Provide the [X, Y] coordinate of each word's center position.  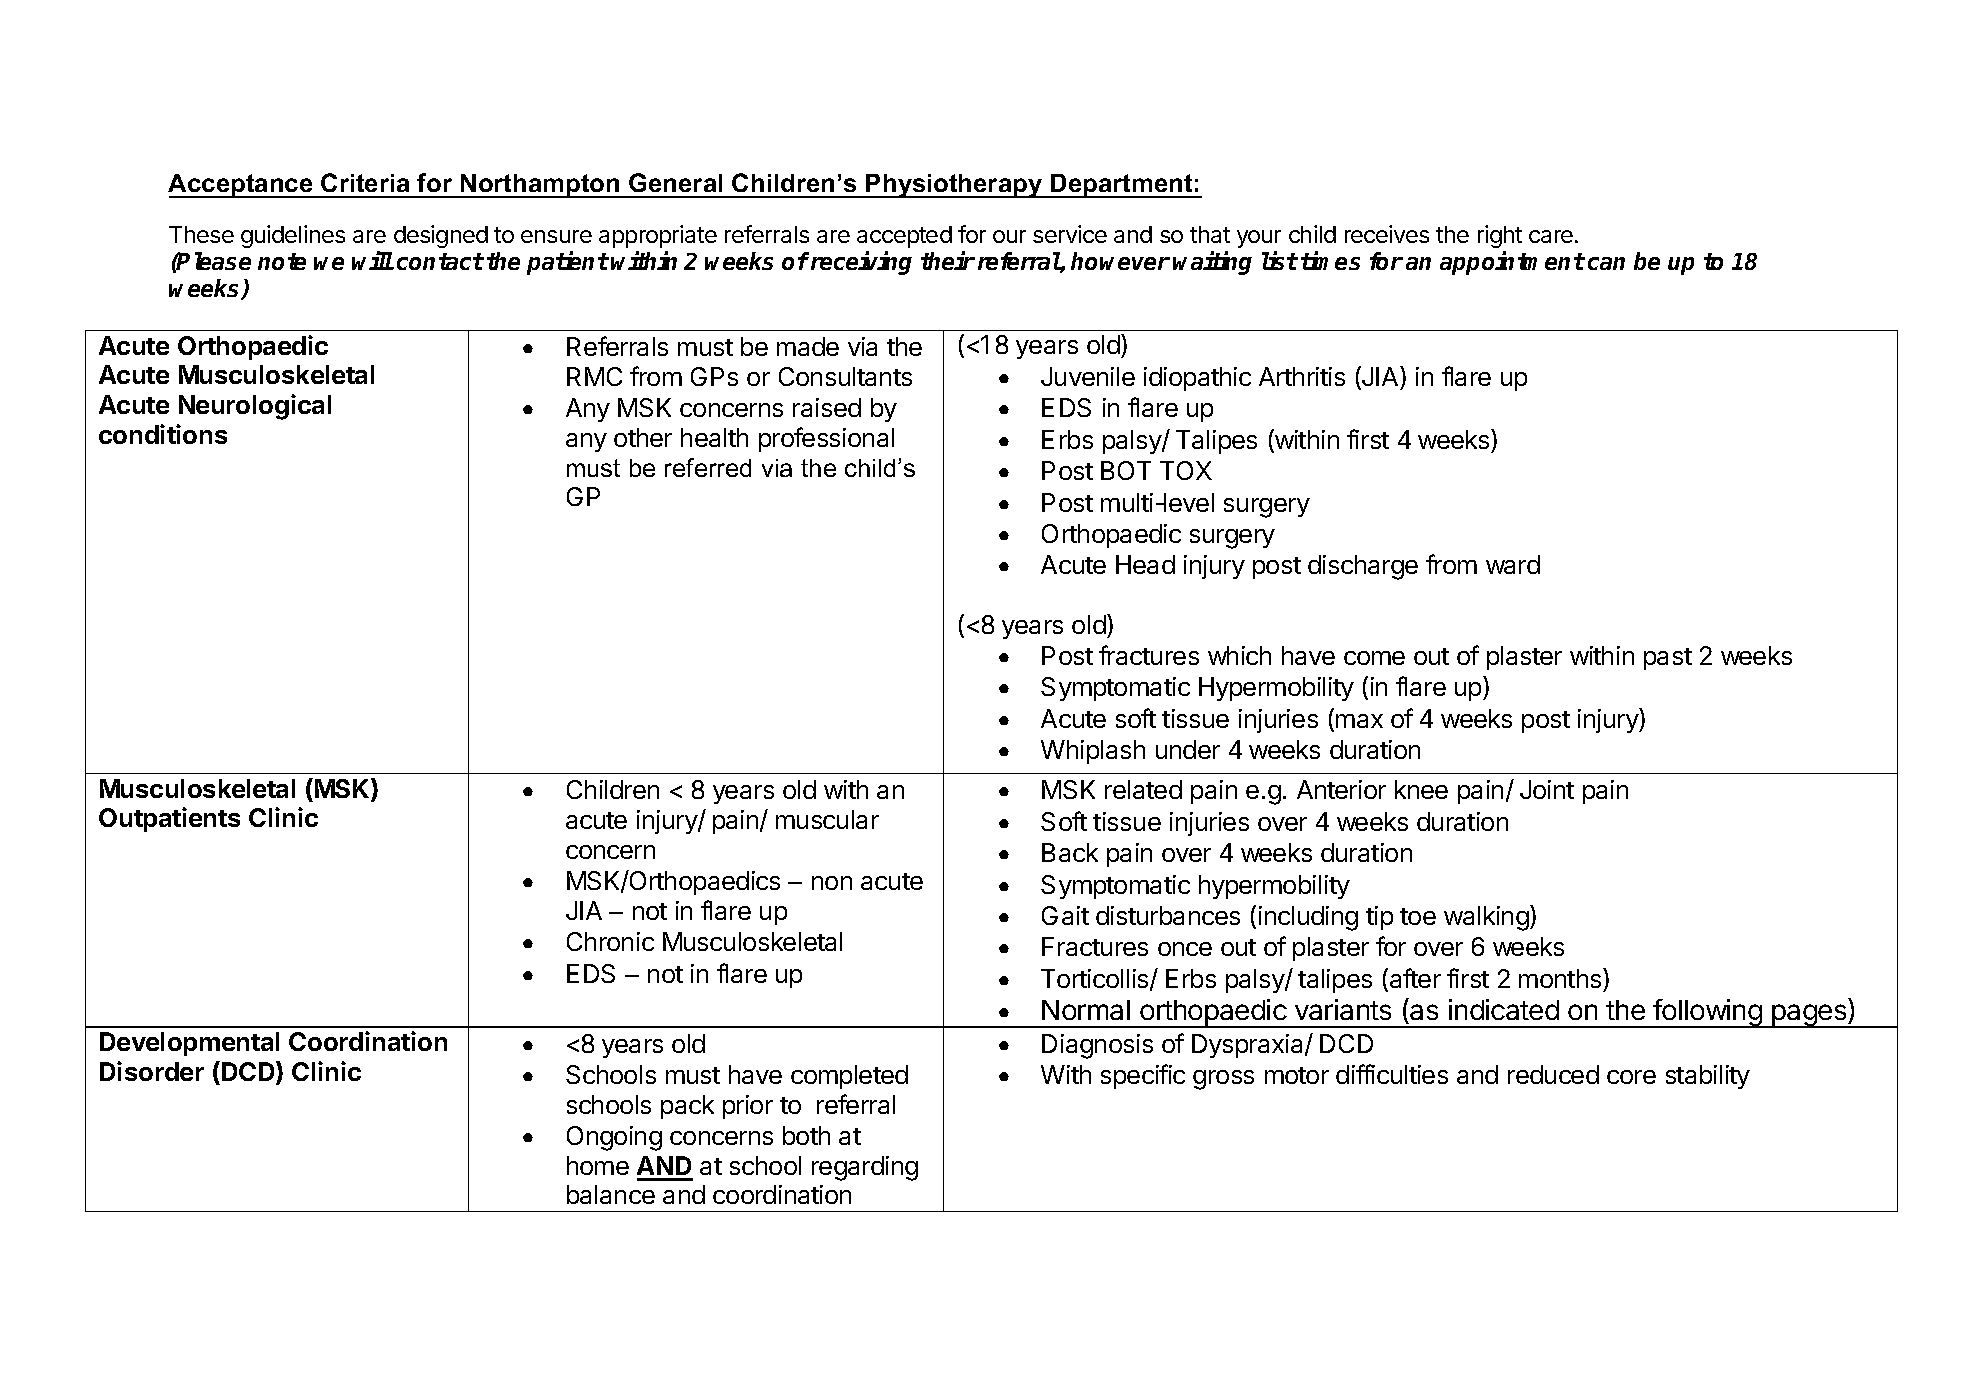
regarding [865, 1168]
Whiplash [1093, 752]
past [1668, 659]
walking [1486, 918]
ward [1513, 564]
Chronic [610, 941]
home [598, 1165]
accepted [904, 237]
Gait [1065, 915]
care [1551, 236]
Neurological [255, 407]
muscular [827, 819]
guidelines [293, 236]
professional [826, 439]
